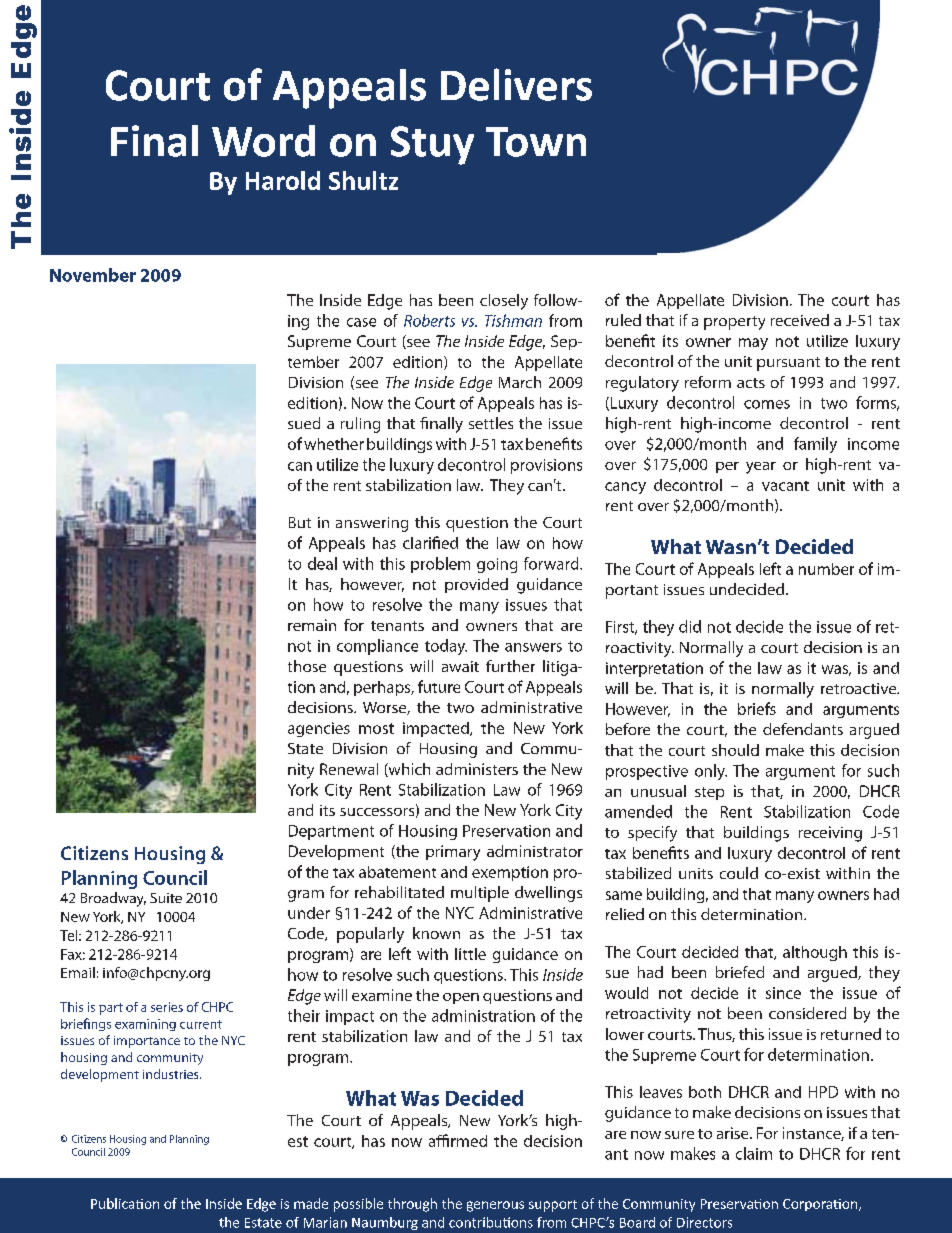 The width and height of the page is (952, 1233). What do you see at coordinates (477, 769) in the page?
I see `administers` at bounding box center [477, 769].
